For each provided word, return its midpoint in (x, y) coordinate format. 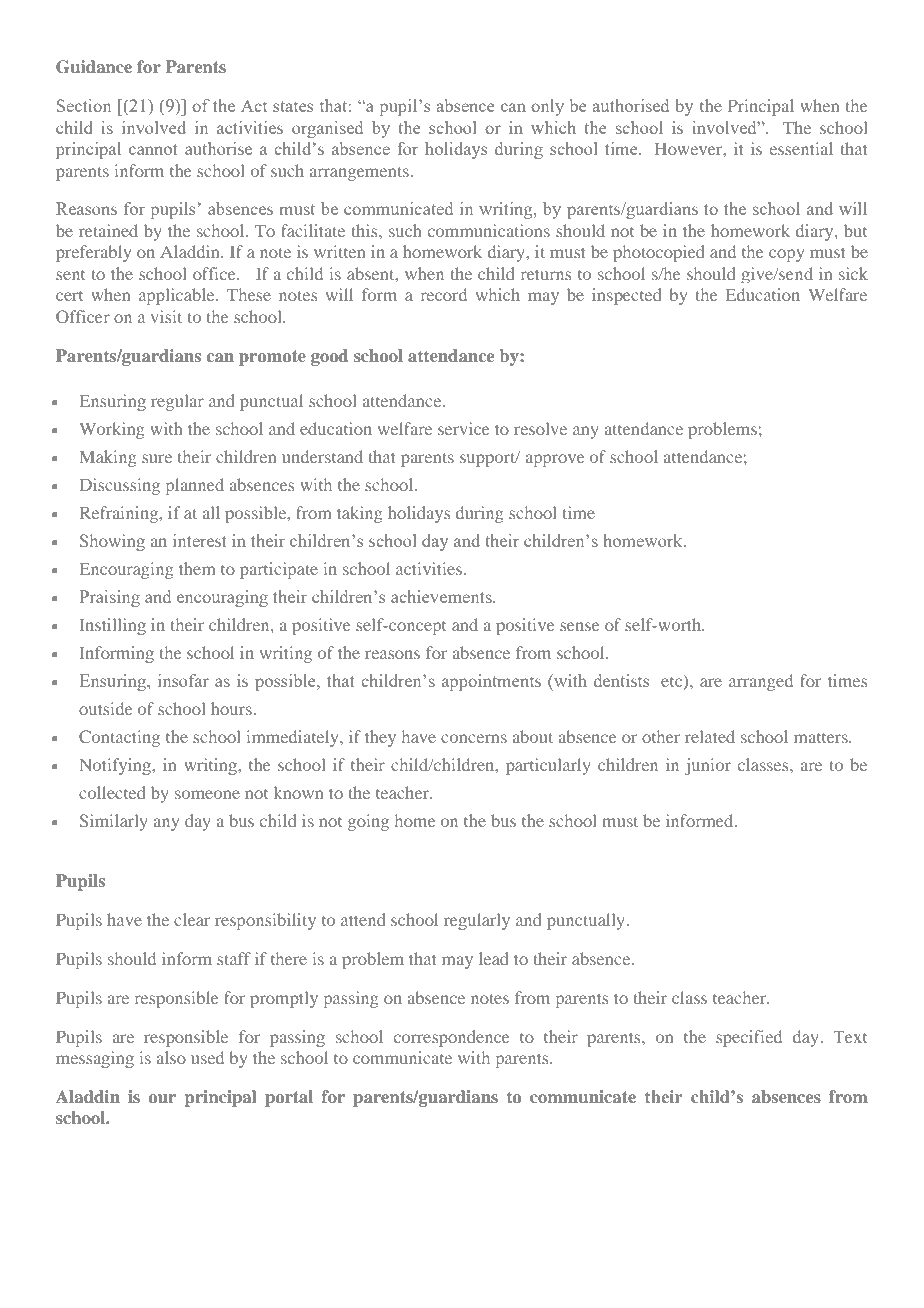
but (855, 230)
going (368, 822)
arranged (761, 682)
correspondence (452, 1038)
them (197, 568)
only (547, 107)
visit (166, 316)
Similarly (114, 822)
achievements (442, 596)
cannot (153, 149)
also (171, 1057)
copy (786, 255)
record (444, 294)
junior (708, 766)
